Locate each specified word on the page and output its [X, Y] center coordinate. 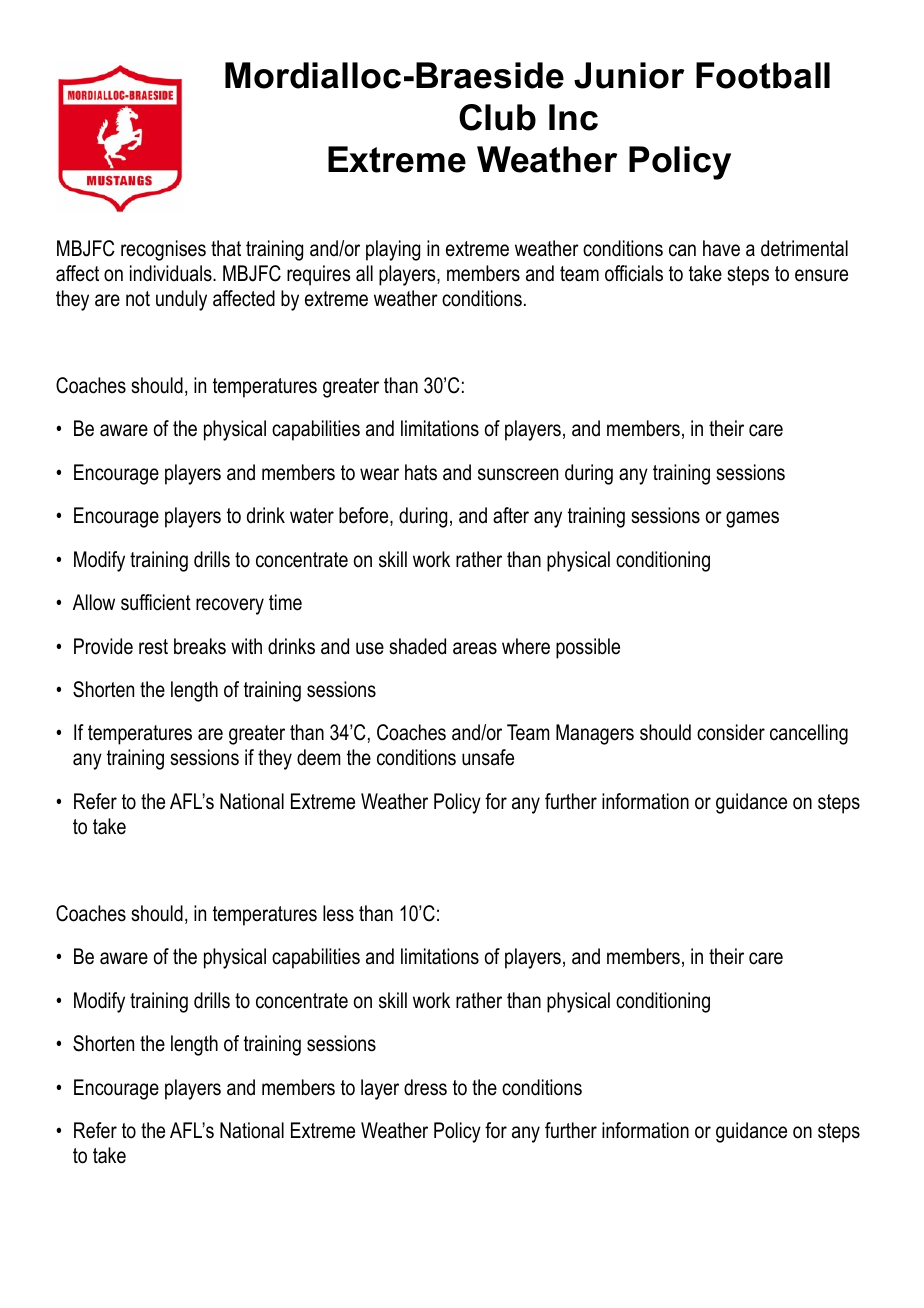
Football [763, 75]
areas [475, 648]
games [752, 519]
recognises [163, 250]
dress [425, 1087]
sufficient [156, 602]
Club [497, 117]
